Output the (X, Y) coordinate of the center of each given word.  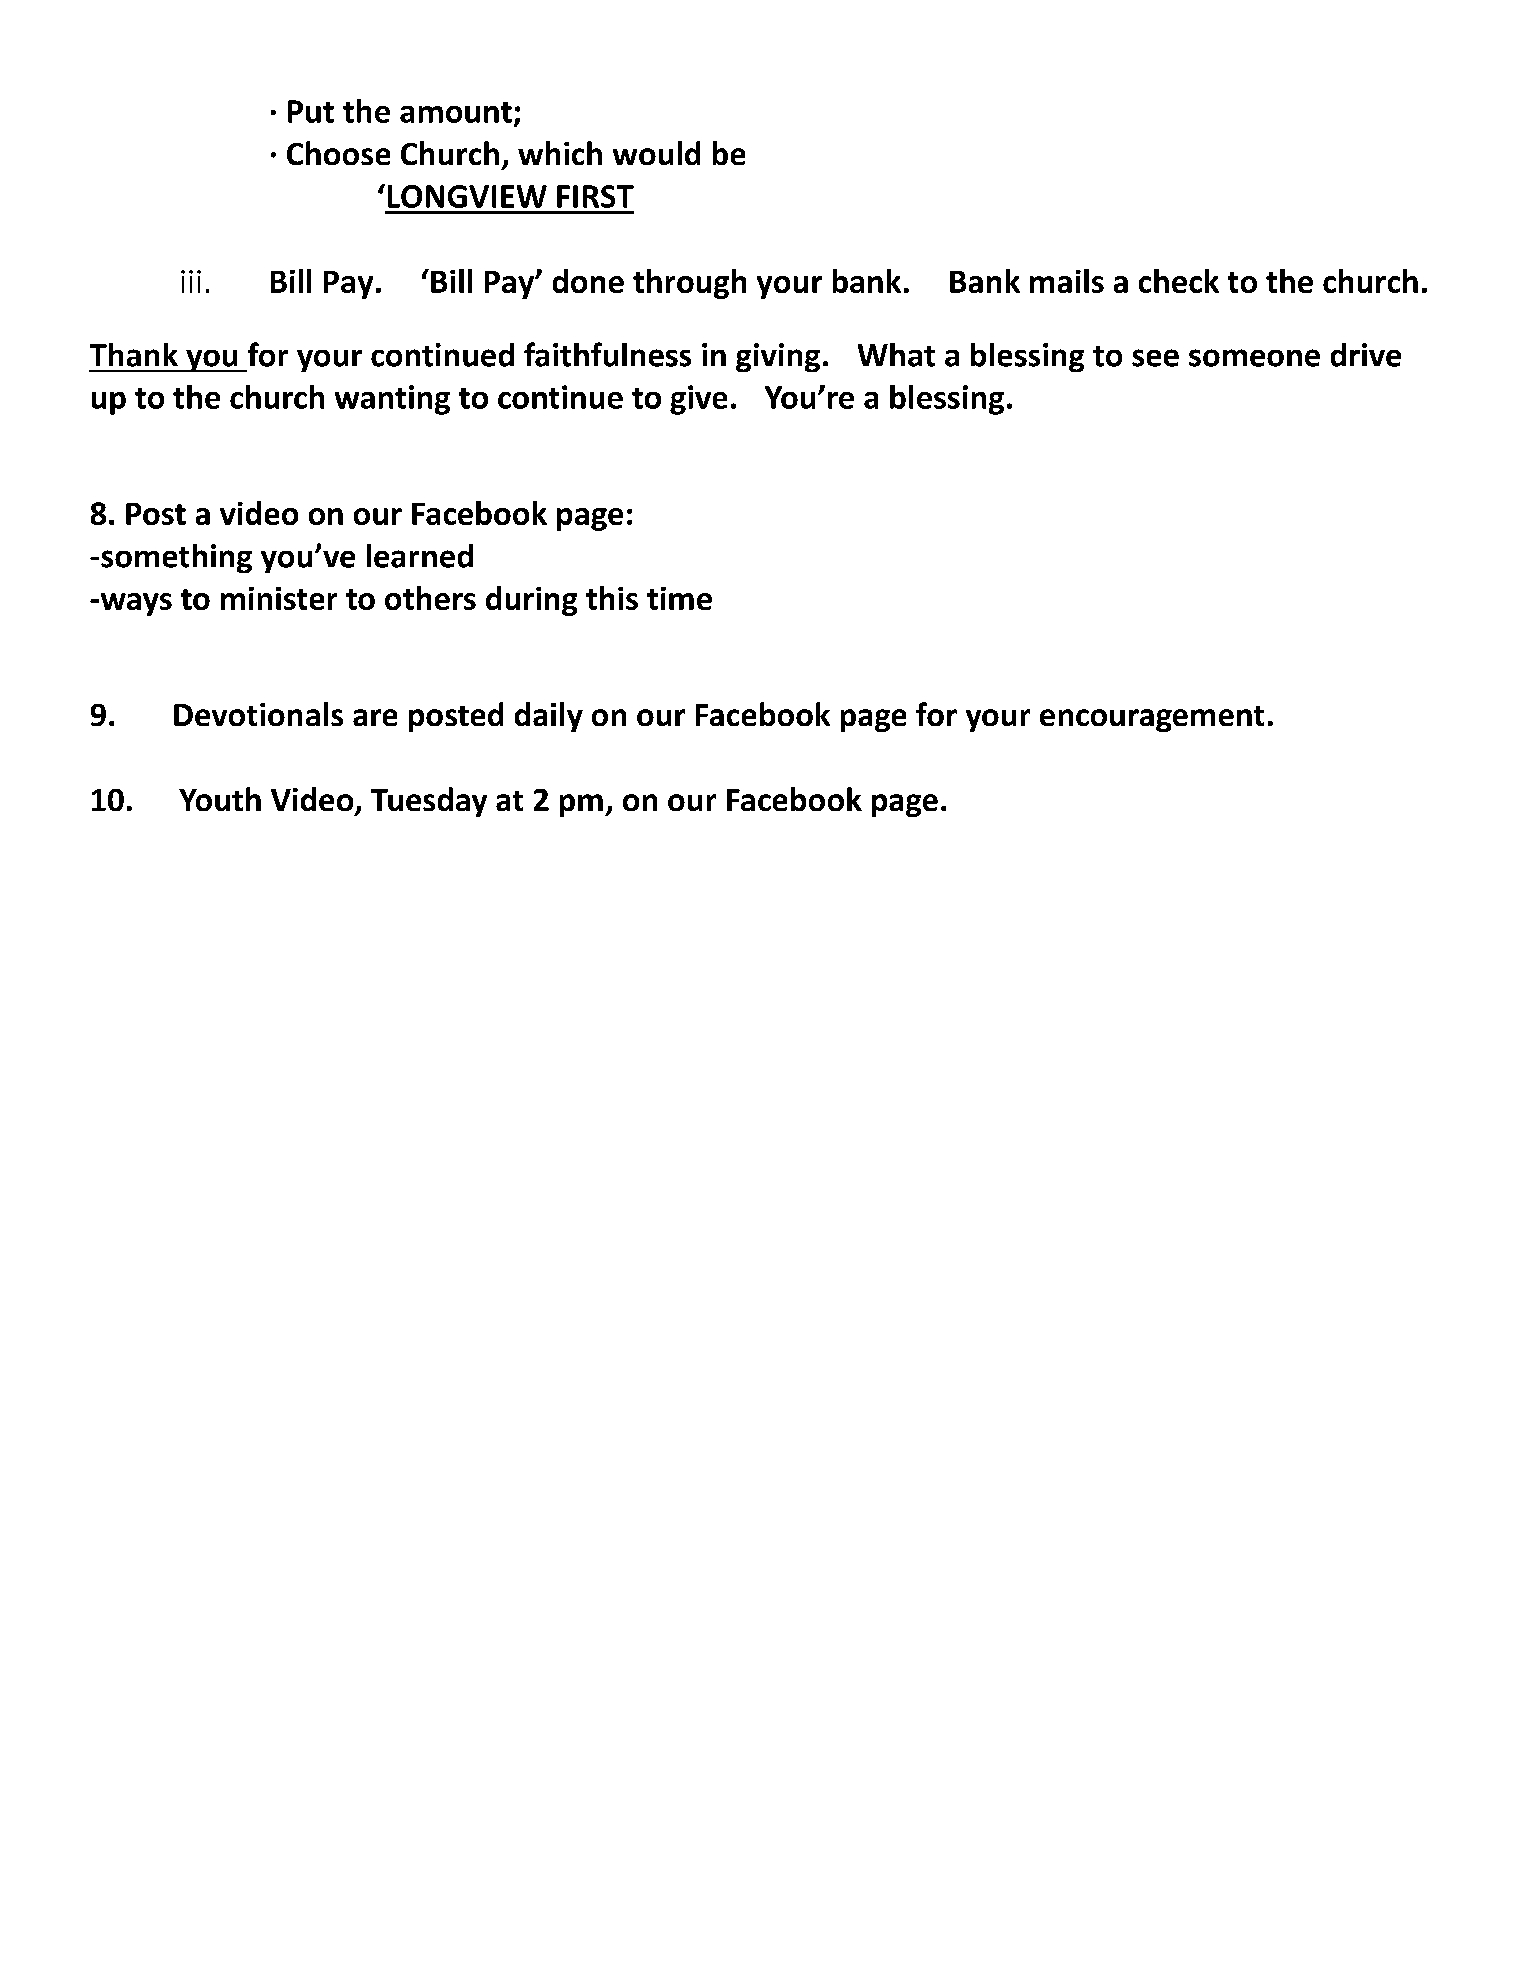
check (1179, 281)
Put (311, 111)
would (656, 153)
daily (549, 717)
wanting (392, 400)
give (698, 400)
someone (1254, 358)
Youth (220, 799)
